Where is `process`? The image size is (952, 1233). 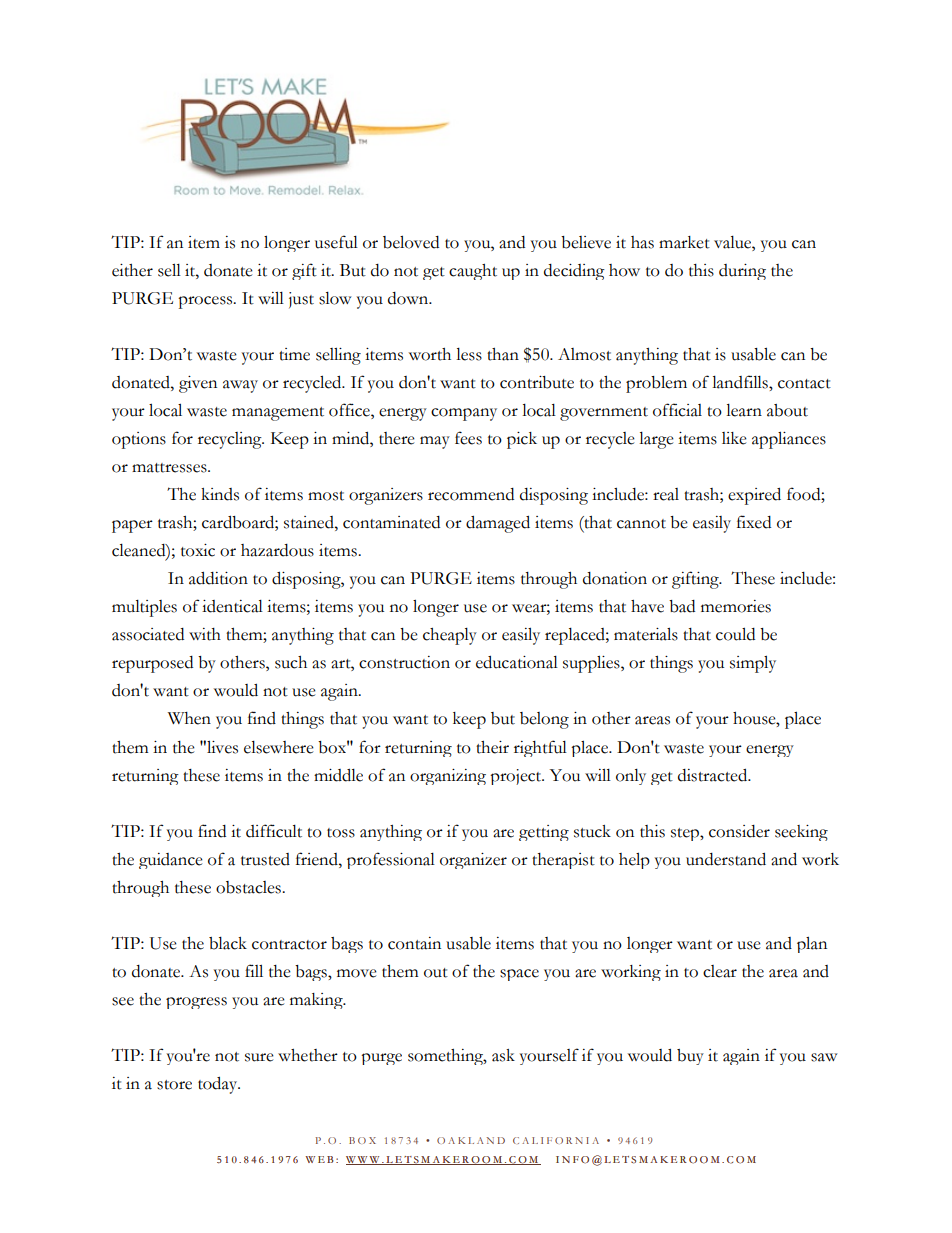 process is located at coordinates (206, 302).
